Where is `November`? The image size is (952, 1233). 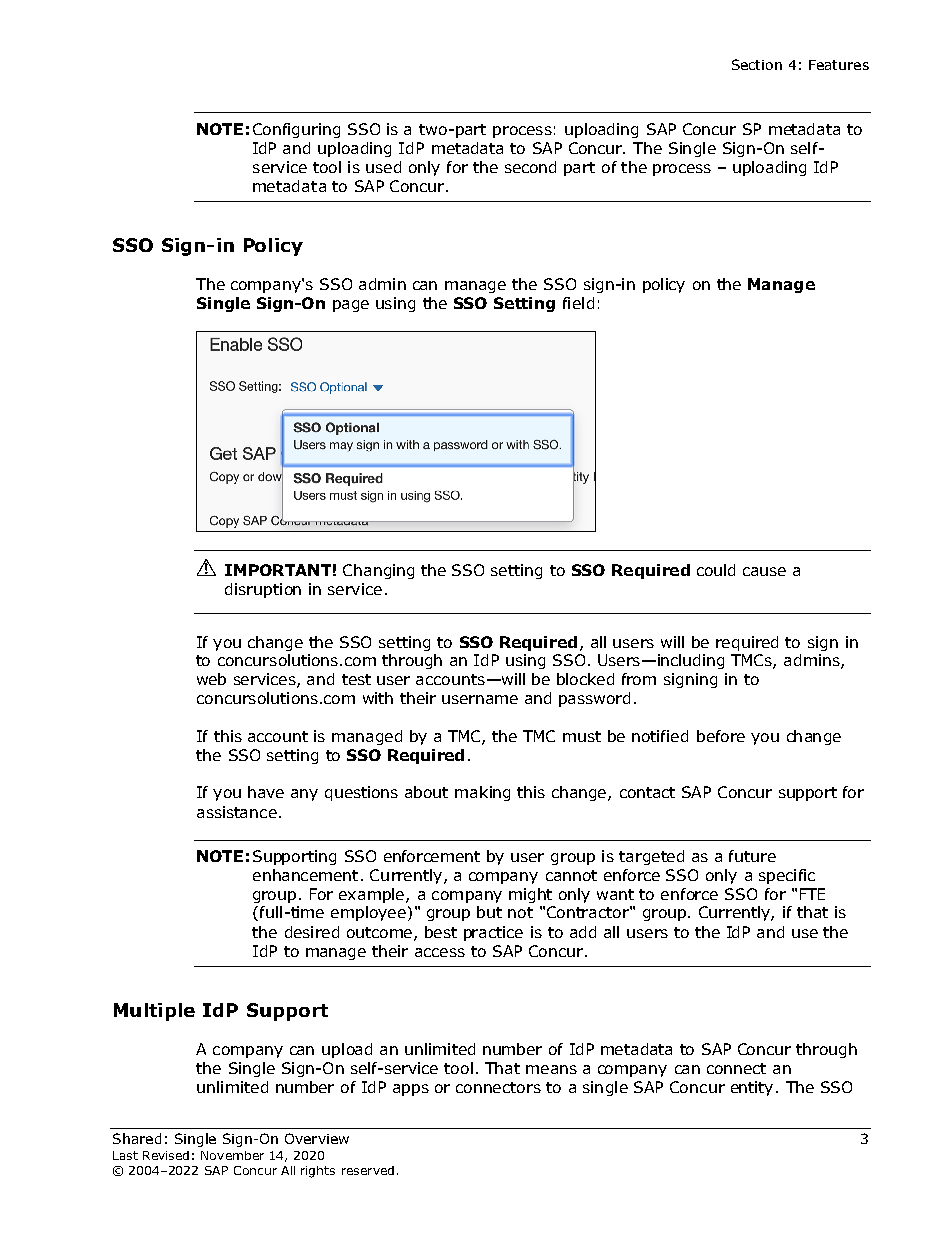
November is located at coordinates (232, 1155).
